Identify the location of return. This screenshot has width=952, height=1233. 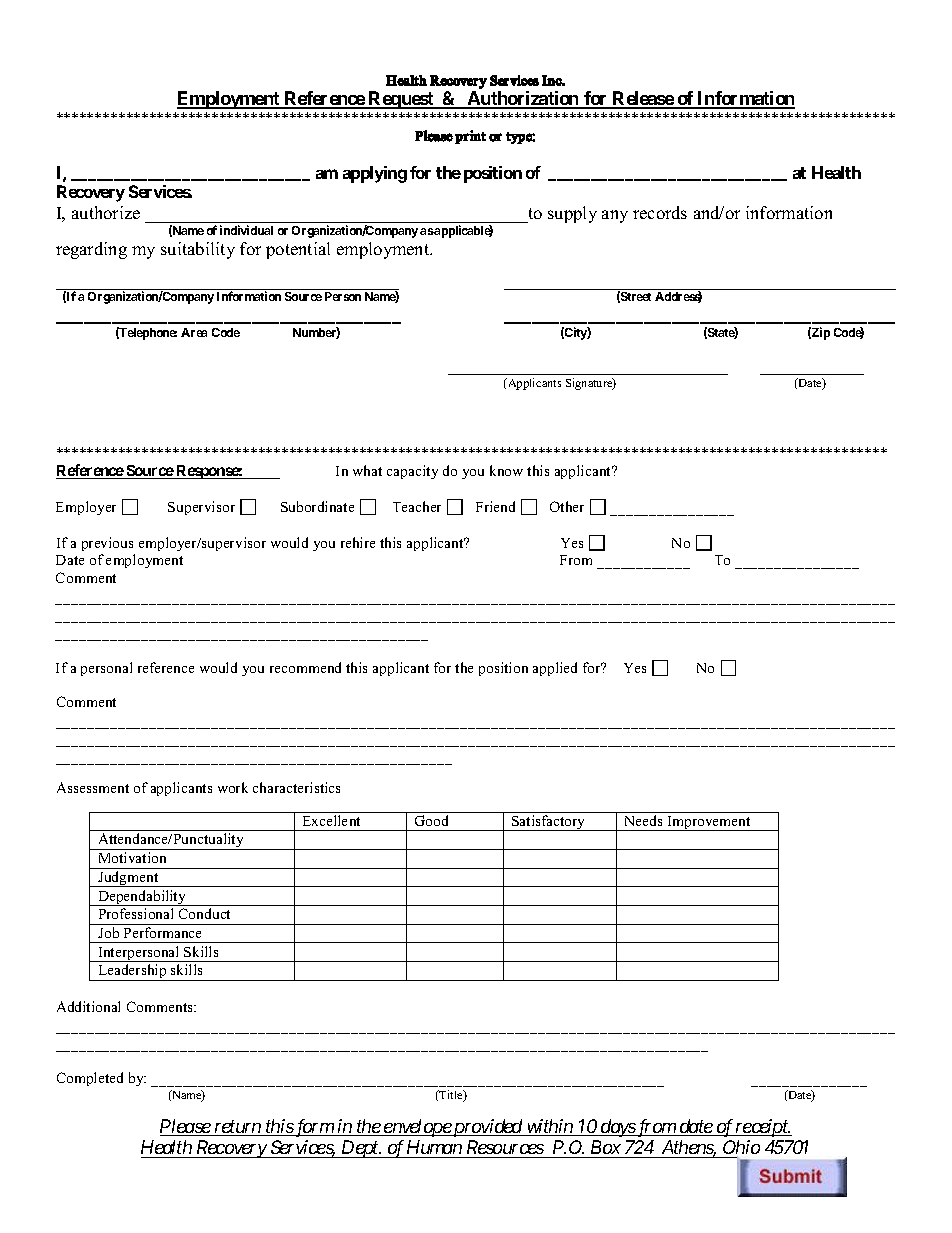
(238, 1128).
